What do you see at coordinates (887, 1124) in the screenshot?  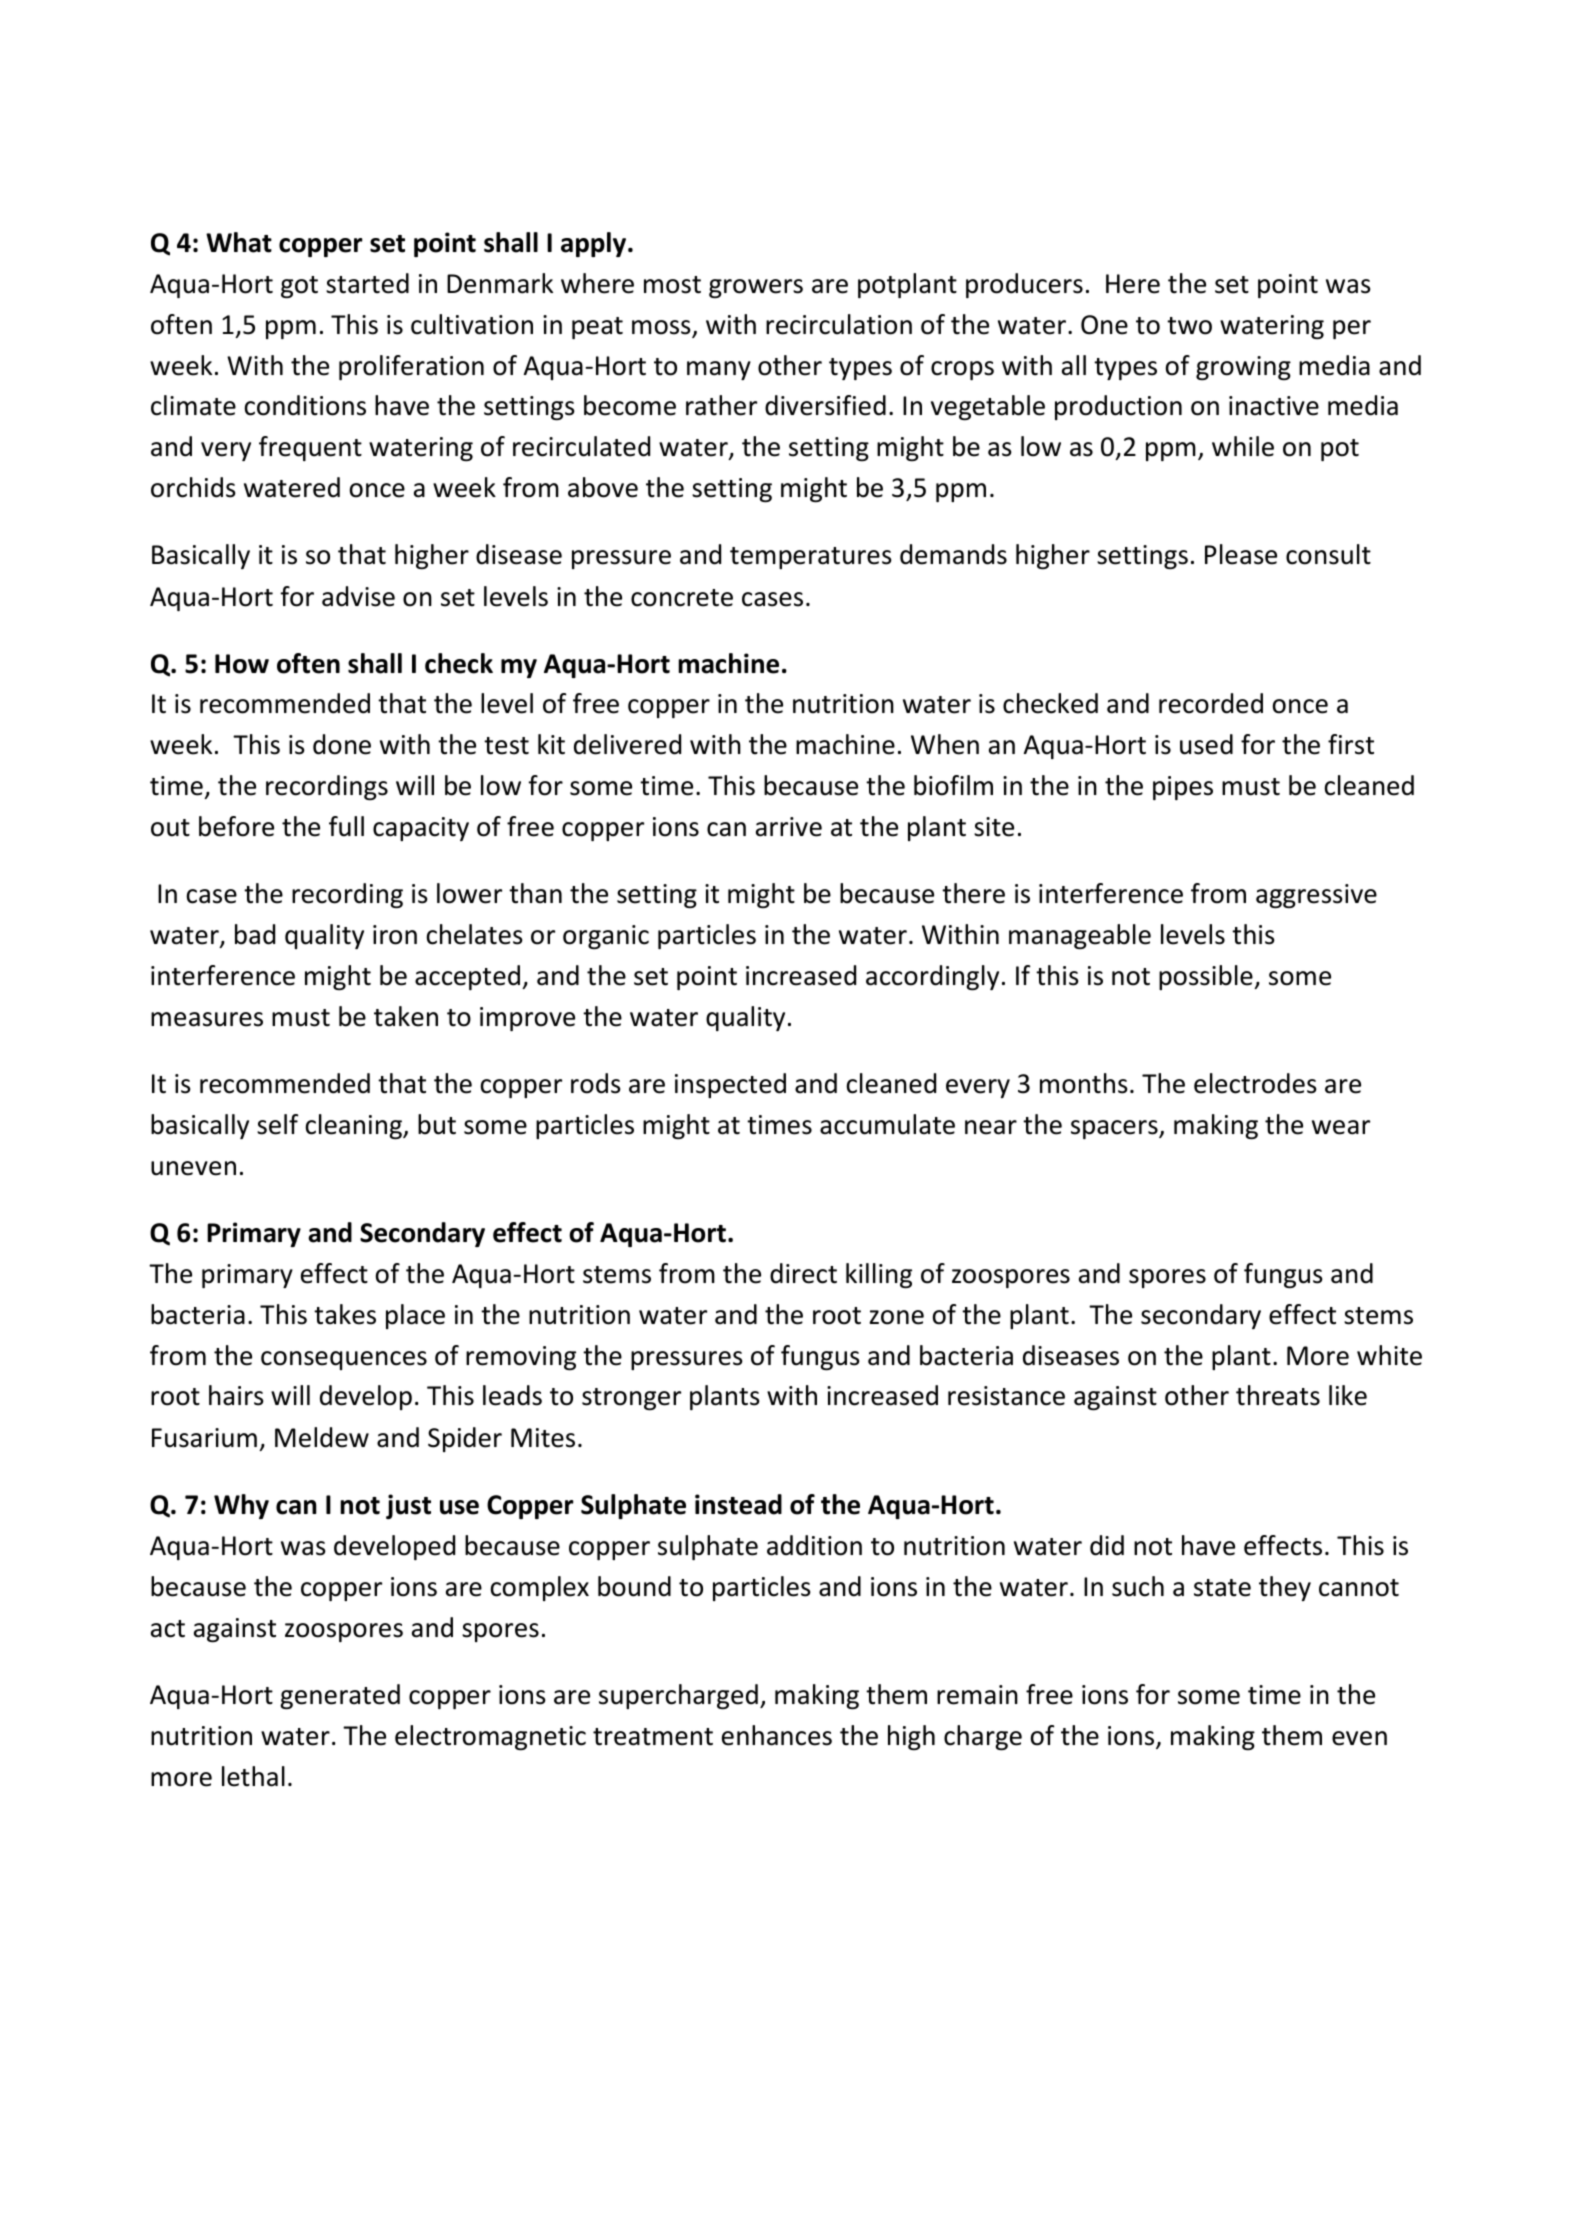 I see `accumulate` at bounding box center [887, 1124].
